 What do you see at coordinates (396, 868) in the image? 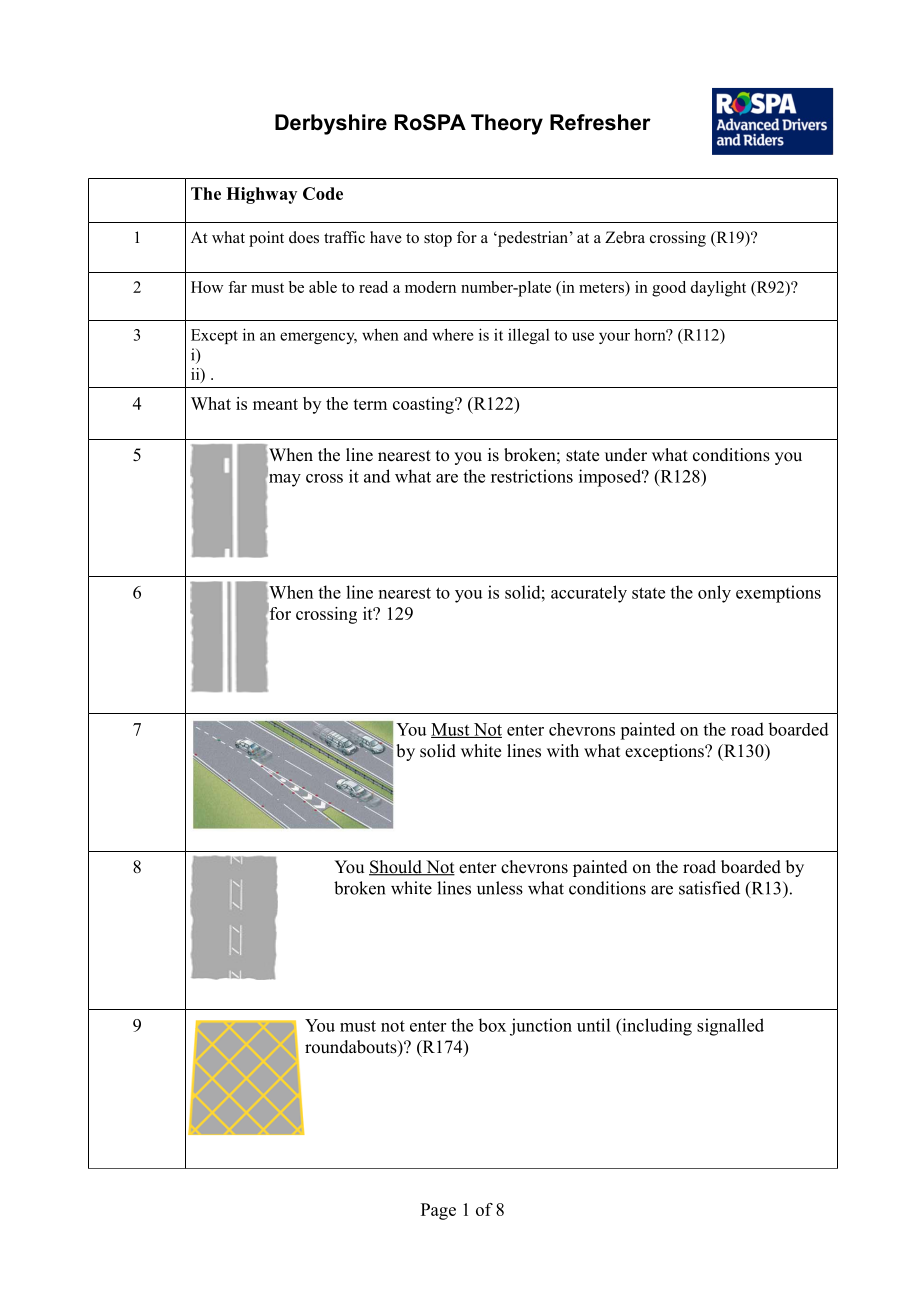
I see `Should` at bounding box center [396, 868].
